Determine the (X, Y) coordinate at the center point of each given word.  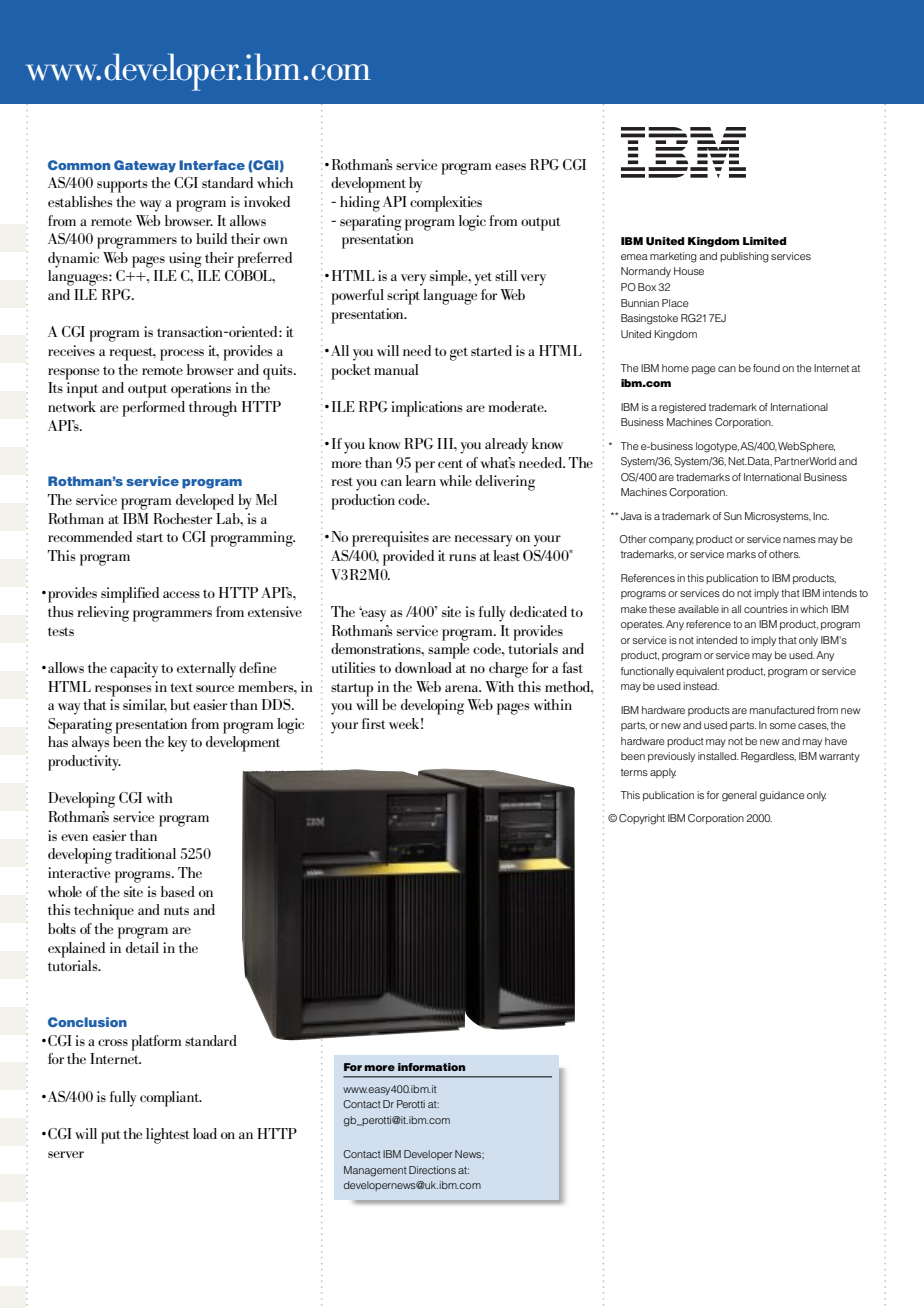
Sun (733, 516)
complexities (446, 204)
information (431, 1067)
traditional (145, 853)
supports (122, 186)
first (374, 723)
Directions (432, 1170)
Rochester (182, 518)
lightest (168, 1136)
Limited (764, 241)
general (739, 796)
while (455, 480)
